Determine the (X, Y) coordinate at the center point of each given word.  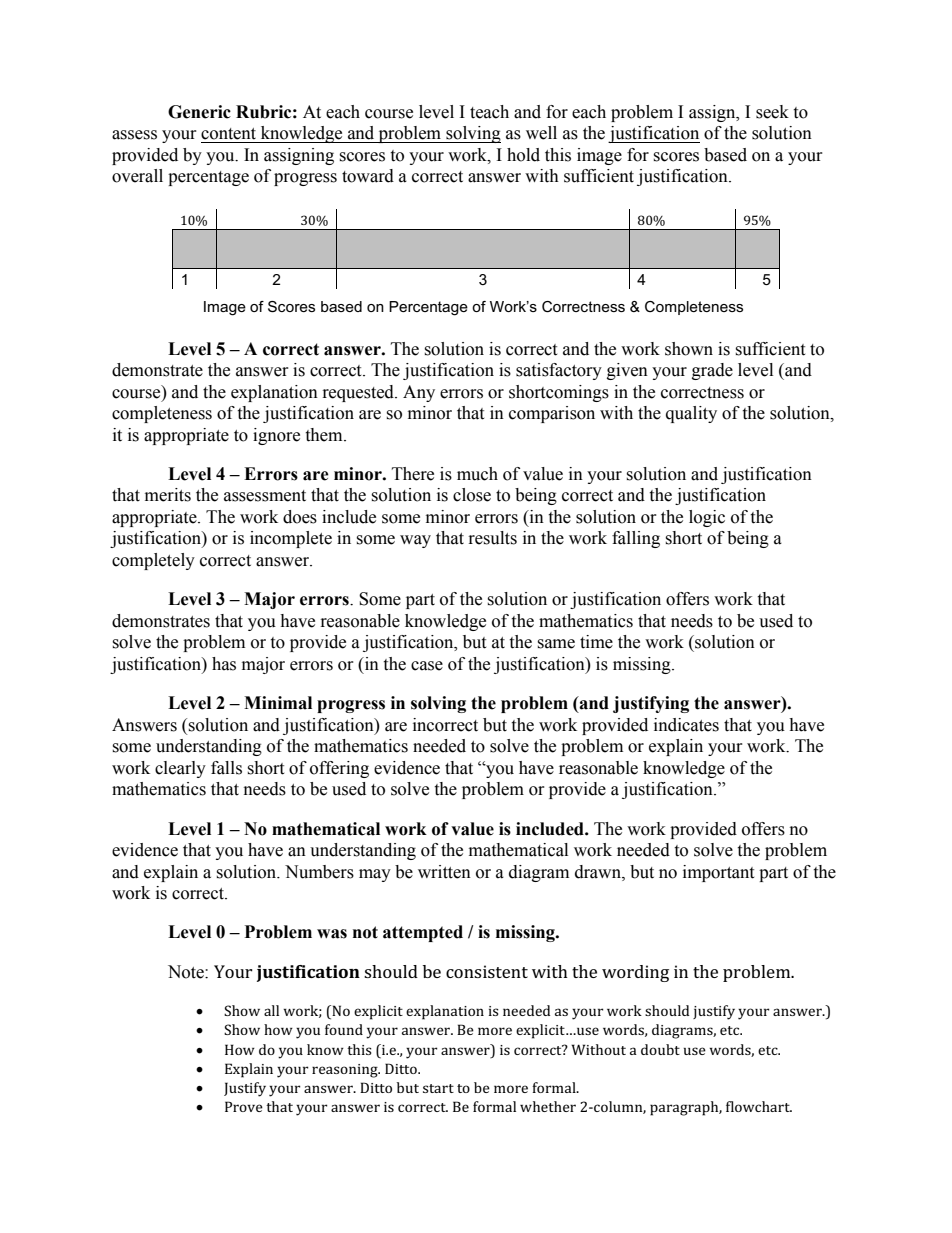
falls (226, 768)
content (228, 134)
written (444, 872)
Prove (244, 1106)
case (427, 666)
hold (523, 155)
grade (712, 371)
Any (419, 393)
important (718, 873)
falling (636, 539)
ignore (276, 436)
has (224, 664)
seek (772, 112)
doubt (660, 1049)
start (438, 1088)
